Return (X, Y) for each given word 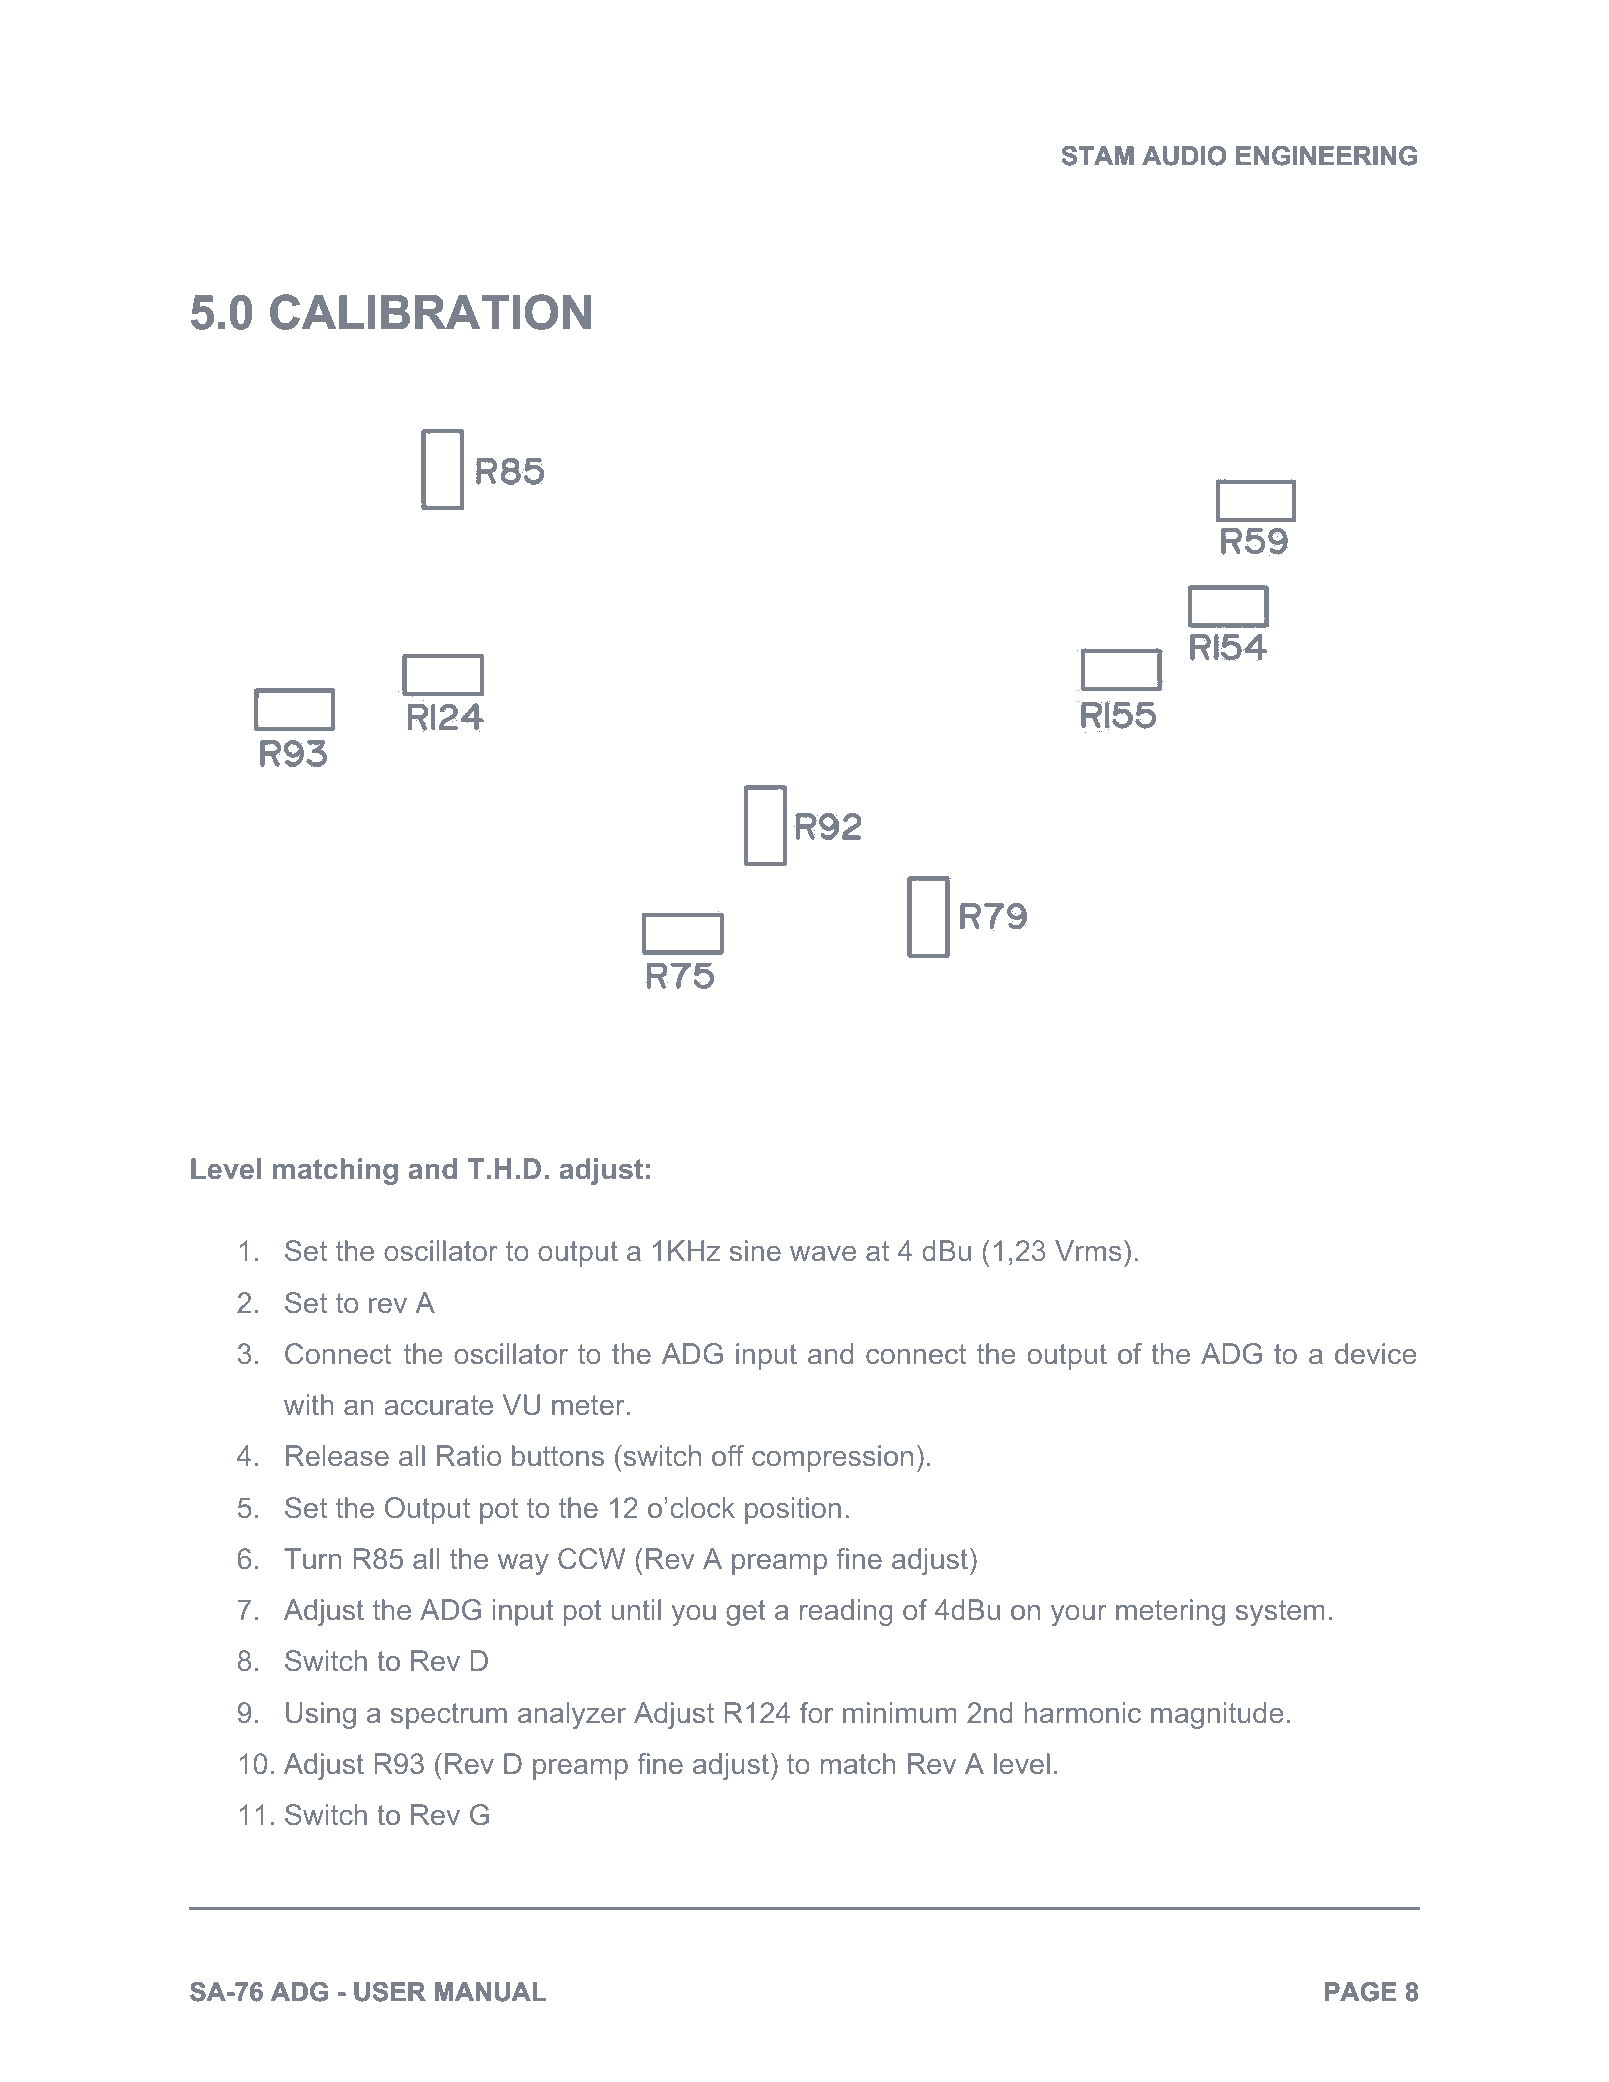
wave (823, 1253)
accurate (438, 1405)
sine (755, 1250)
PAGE (1361, 1992)
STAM (1098, 156)
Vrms (1088, 1250)
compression (832, 1458)
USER (390, 1992)
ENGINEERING (1326, 156)
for (816, 1712)
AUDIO (1184, 156)
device (1375, 1353)
